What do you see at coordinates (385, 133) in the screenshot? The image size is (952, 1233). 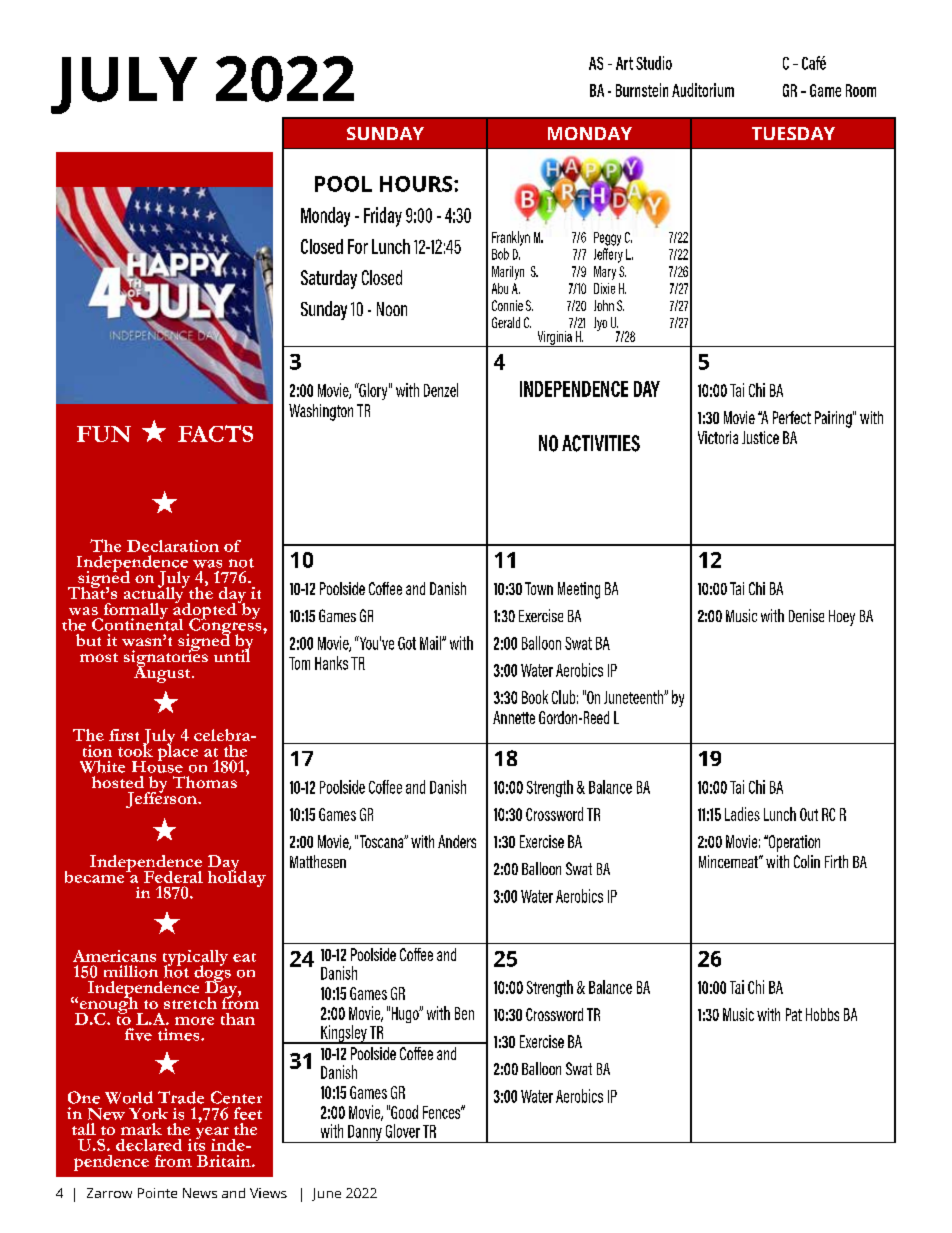 I see `SUNDAY` at bounding box center [385, 133].
